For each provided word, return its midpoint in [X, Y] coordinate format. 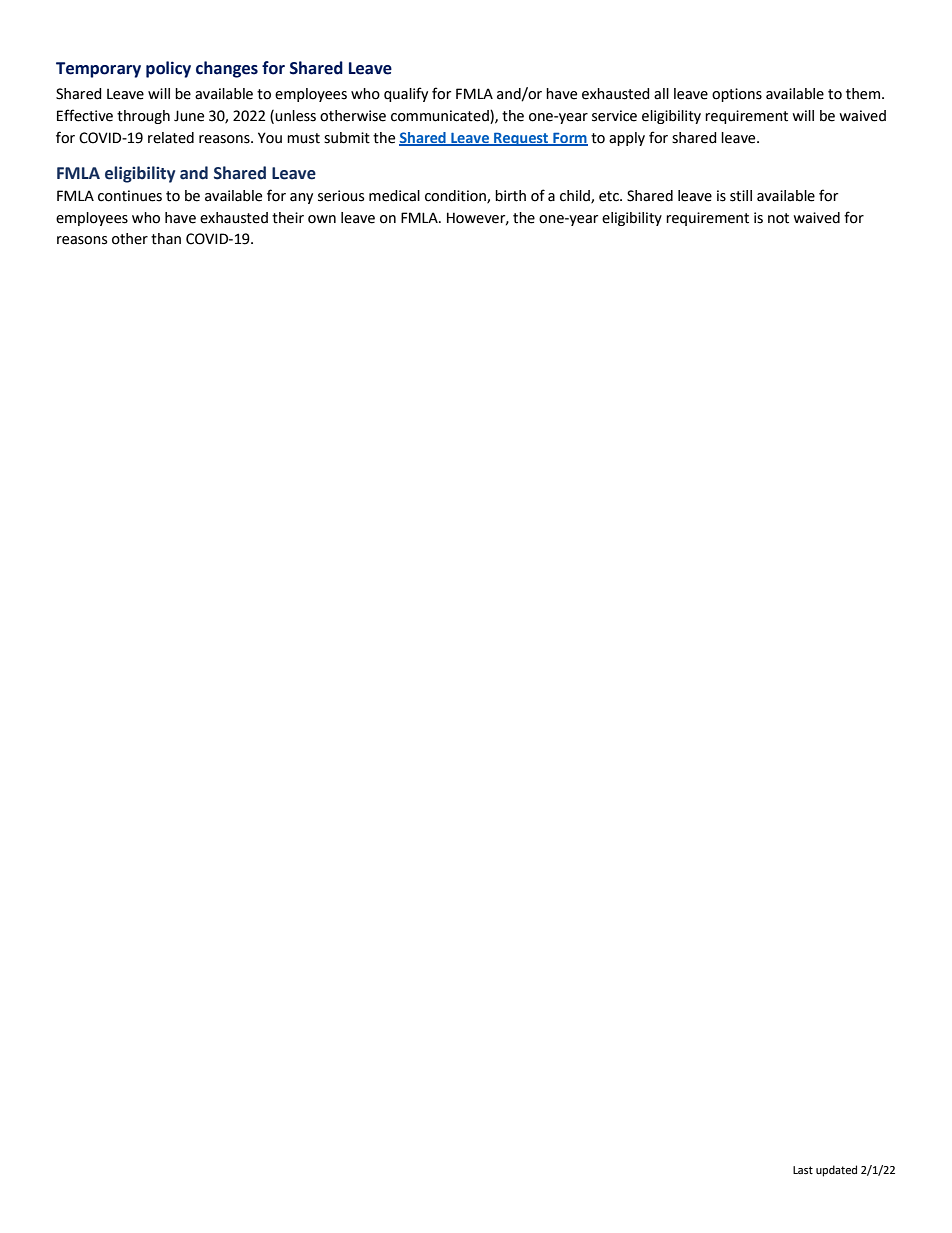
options [737, 95]
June [189, 116]
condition [456, 197]
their [288, 218]
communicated [441, 117]
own [322, 219]
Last [803, 1170]
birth [510, 196]
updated [836, 1171]
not [778, 218]
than [166, 239]
